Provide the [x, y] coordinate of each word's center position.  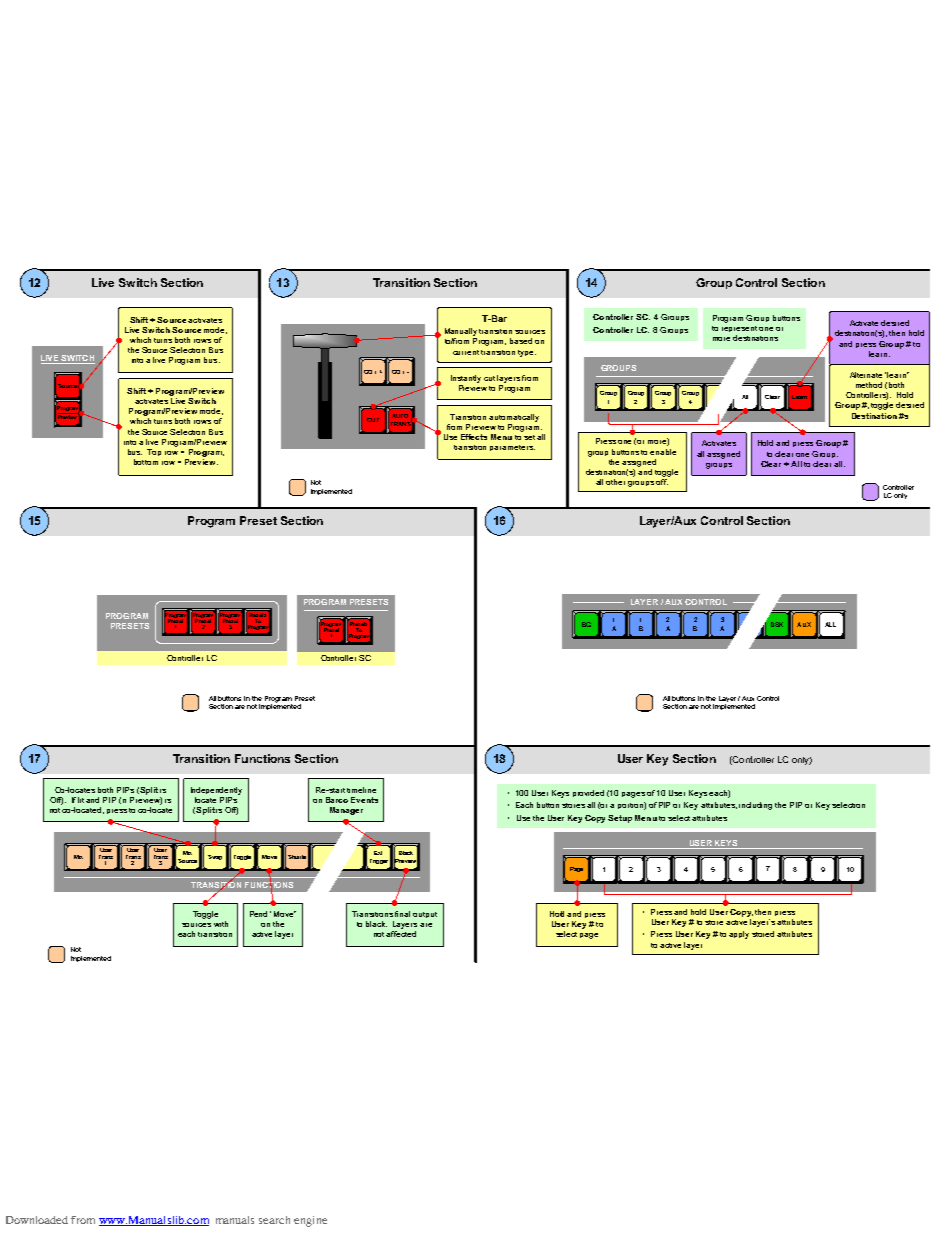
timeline [361, 790]
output [425, 915]
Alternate [866, 375]
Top [154, 452]
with [221, 924]
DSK [777, 624]
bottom [146, 462]
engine [310, 1221]
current [466, 352]
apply [739, 935]
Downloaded [37, 1220]
